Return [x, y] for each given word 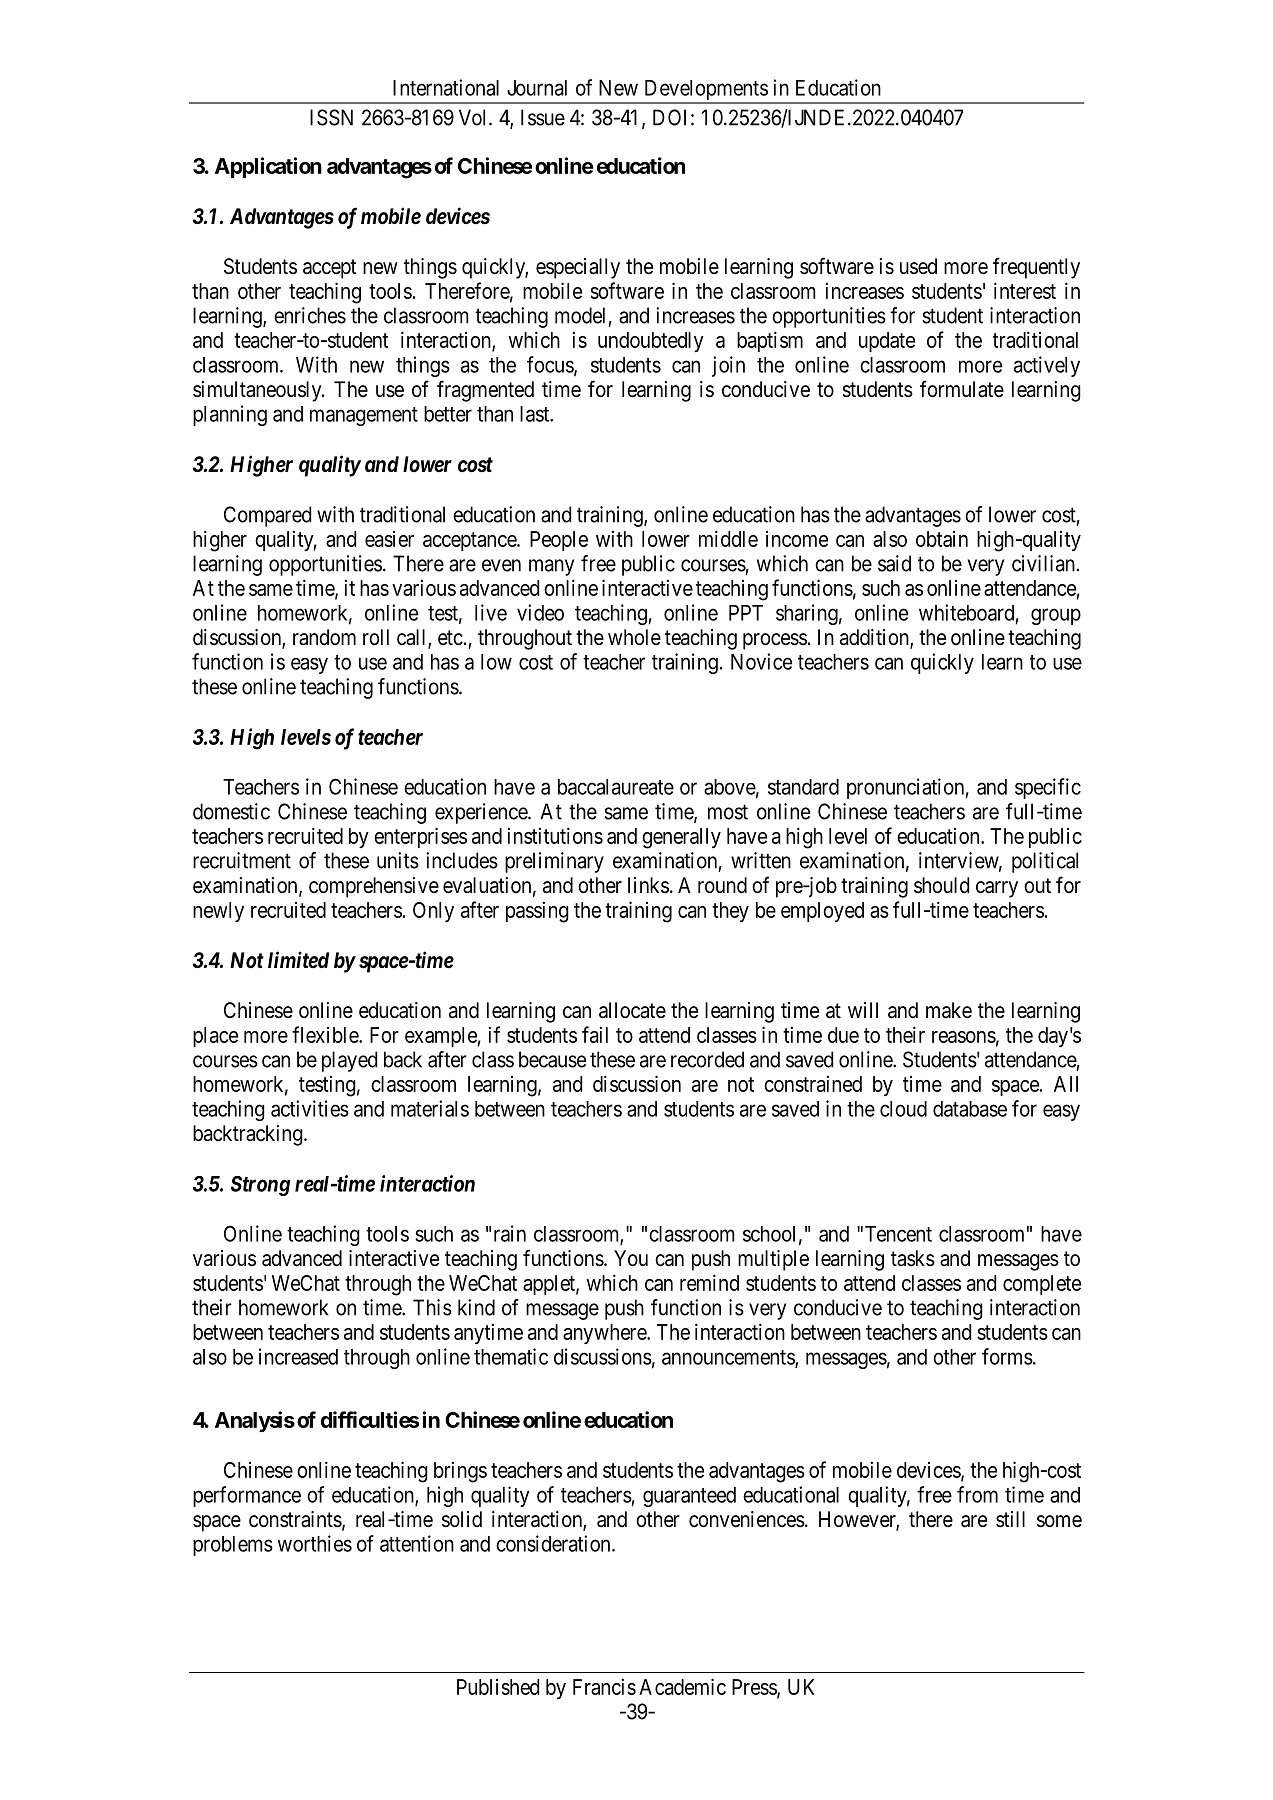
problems [233, 1546]
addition [875, 638]
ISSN [331, 117]
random [324, 637]
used [918, 266]
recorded [707, 1059]
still [1010, 1519]
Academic [682, 1686]
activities [310, 1108]
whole [634, 637]
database [970, 1109]
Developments [705, 91]
